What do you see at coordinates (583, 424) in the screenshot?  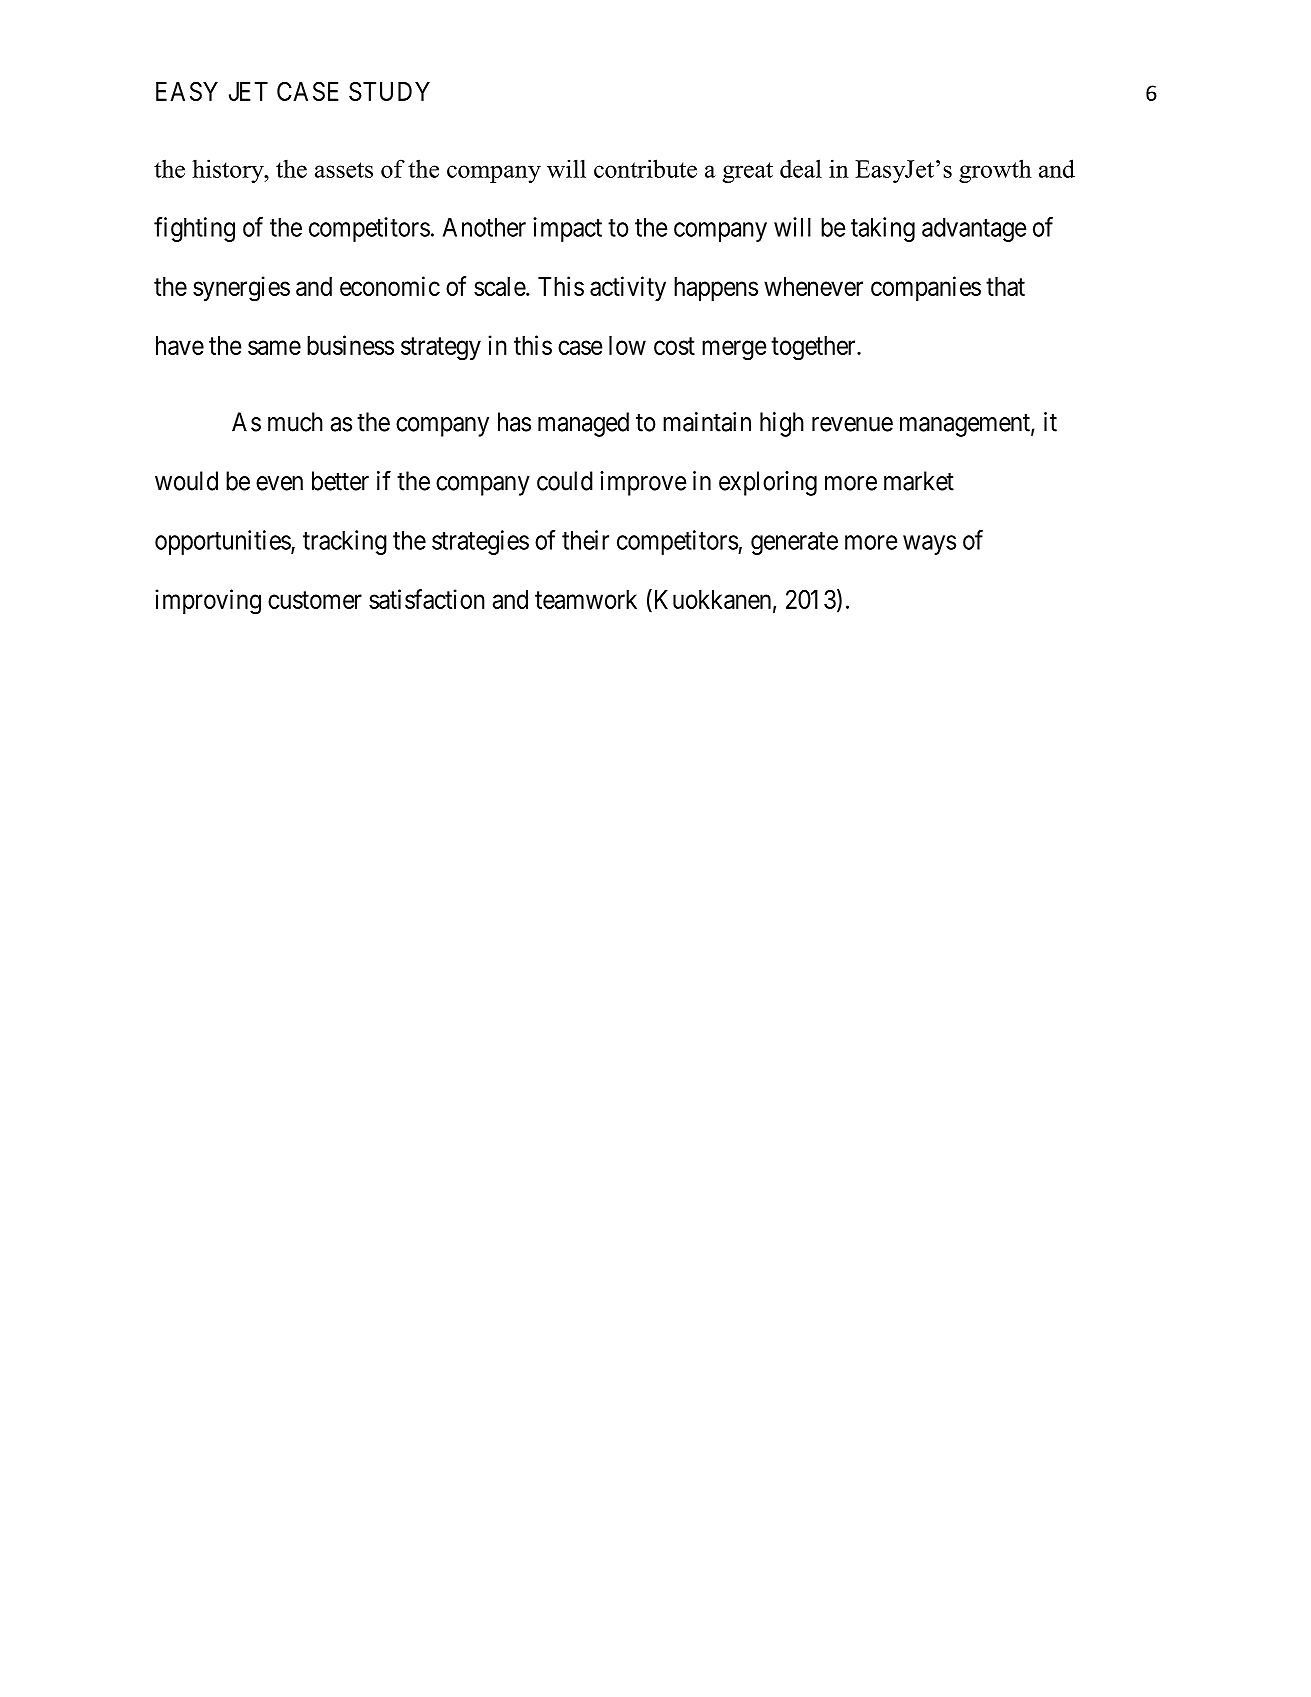 I see `managed` at bounding box center [583, 424].
